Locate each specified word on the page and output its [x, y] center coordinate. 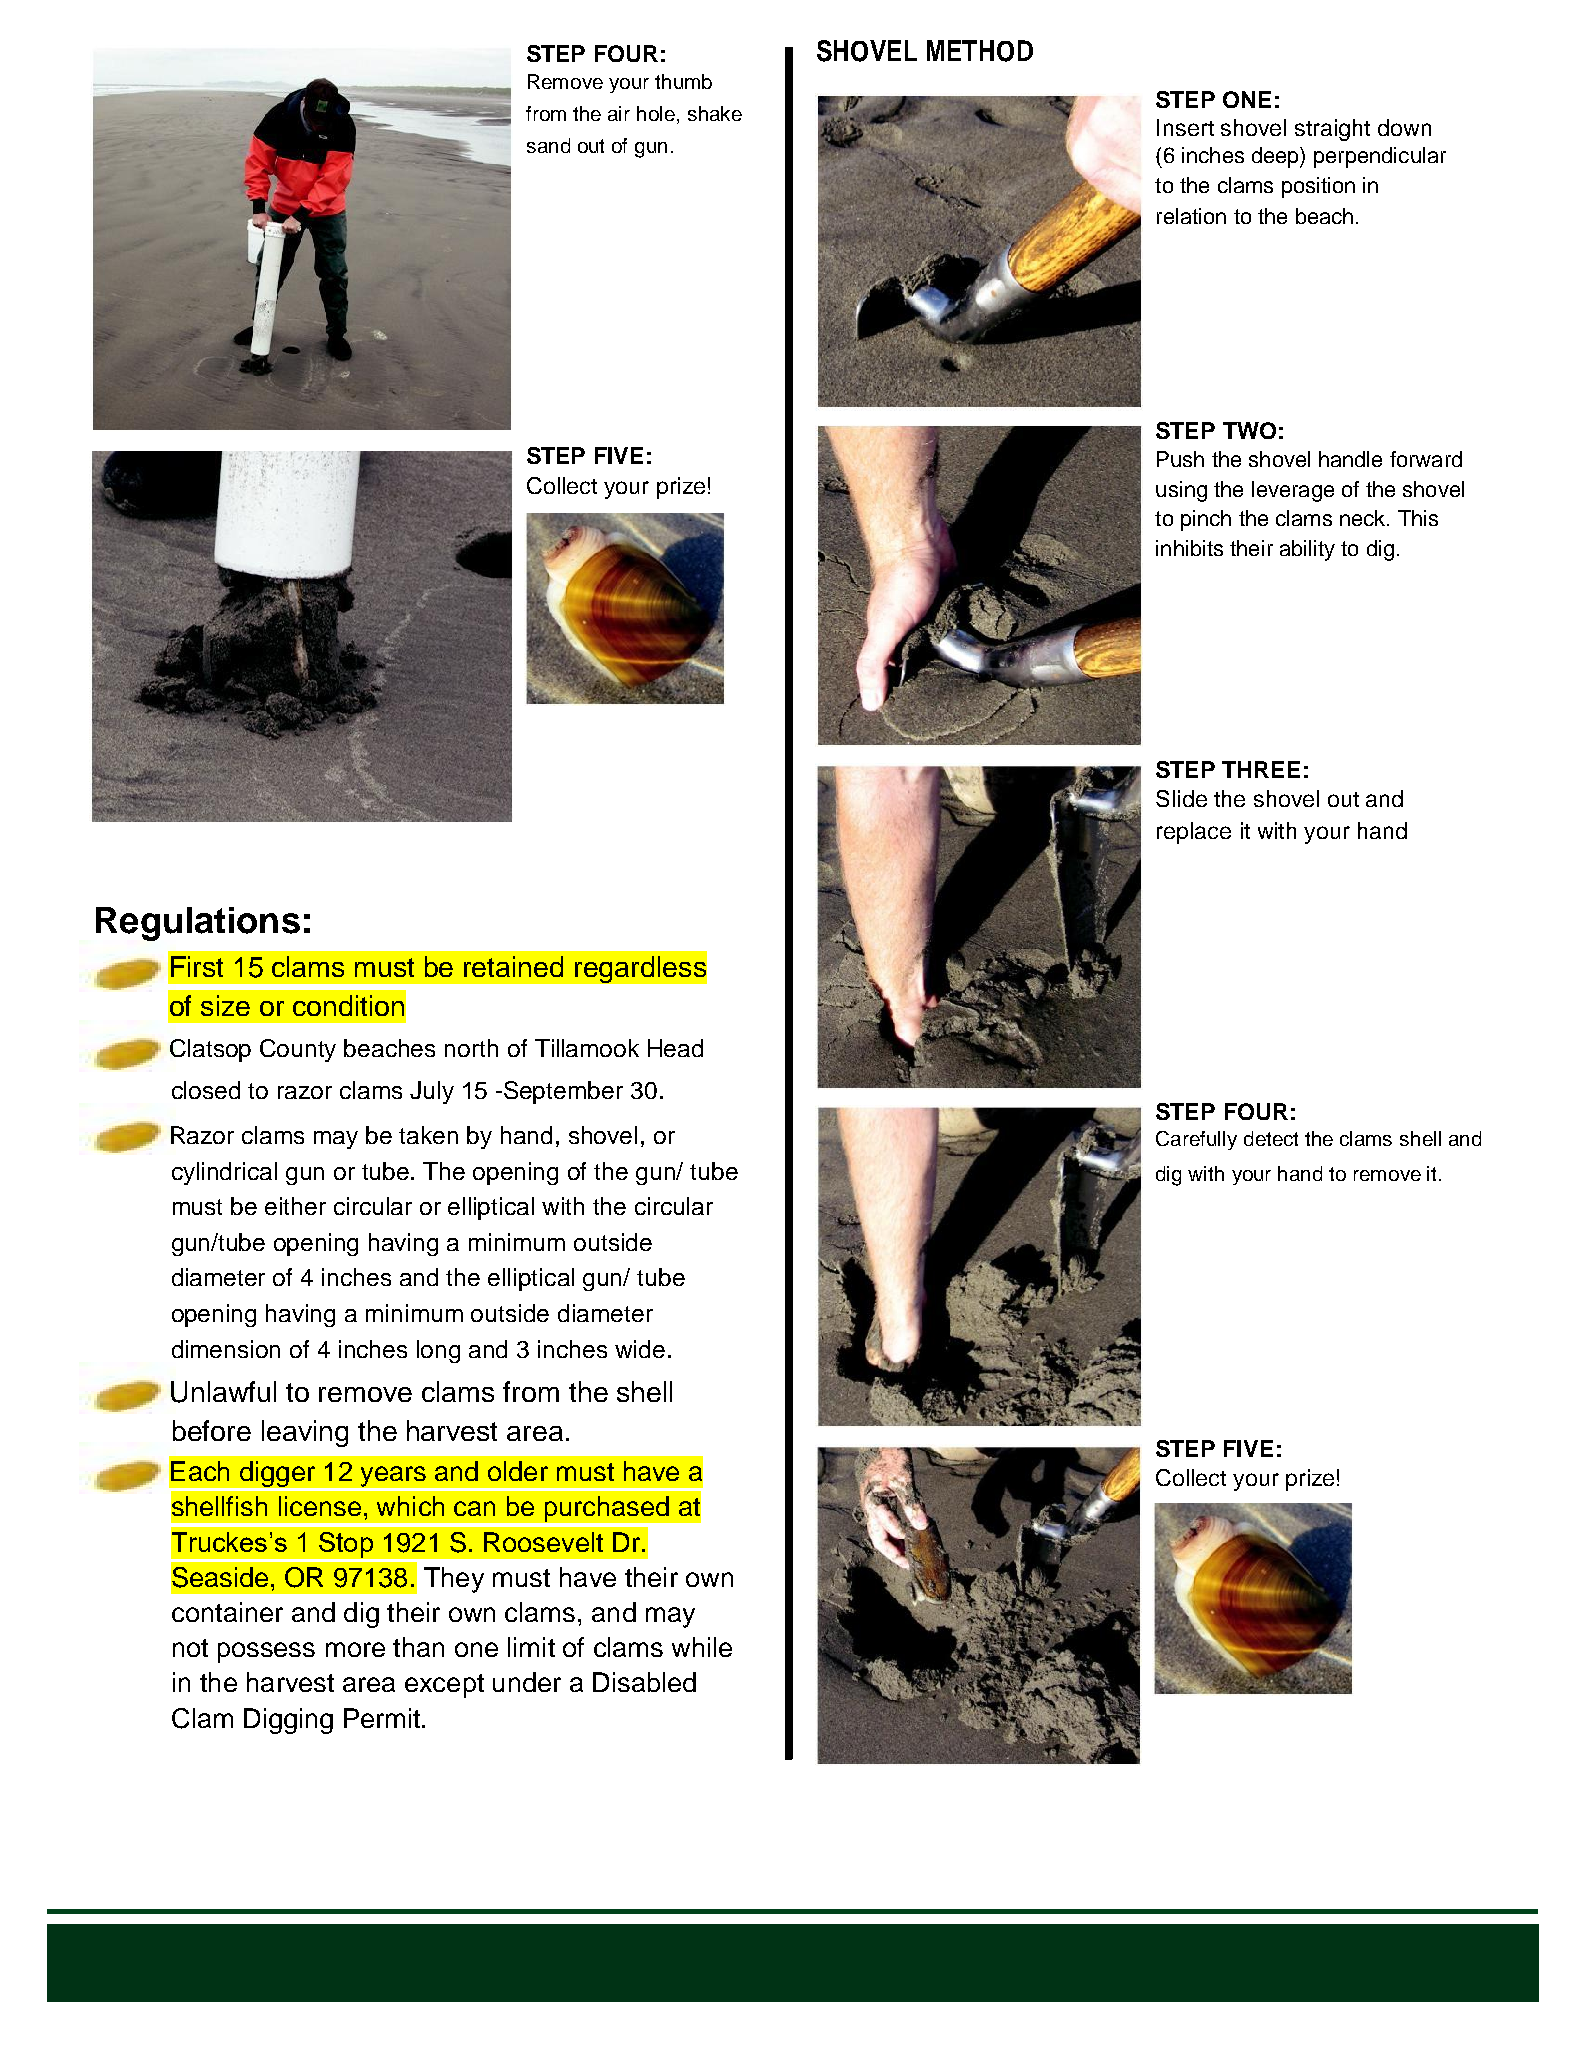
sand [548, 145]
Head [675, 1048]
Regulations [198, 924]
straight [1332, 130]
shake [715, 113]
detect [1271, 1138]
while [702, 1647]
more [355, 1649]
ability [1307, 550]
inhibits [1189, 548]
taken [428, 1135]
